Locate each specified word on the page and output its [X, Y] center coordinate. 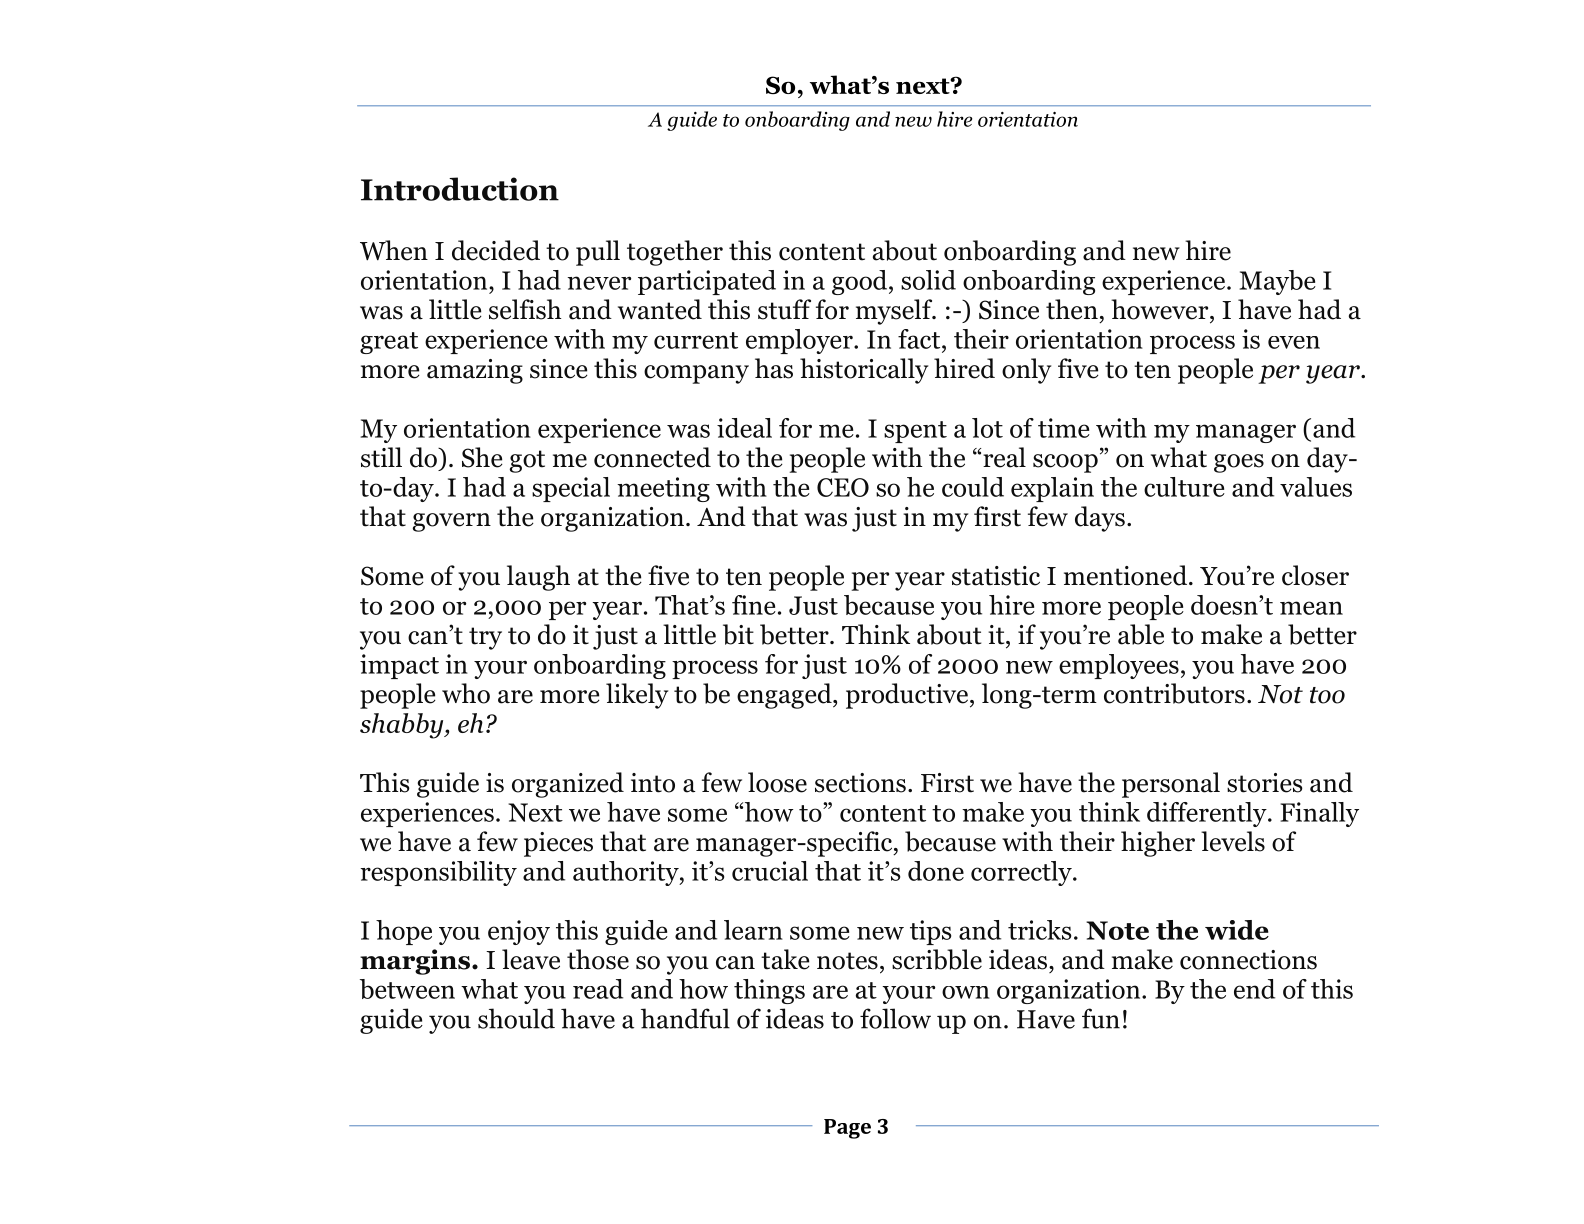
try [485, 638]
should [516, 1018]
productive [907, 696]
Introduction [460, 189]
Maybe [1278, 282]
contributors [1174, 693]
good [861, 282]
